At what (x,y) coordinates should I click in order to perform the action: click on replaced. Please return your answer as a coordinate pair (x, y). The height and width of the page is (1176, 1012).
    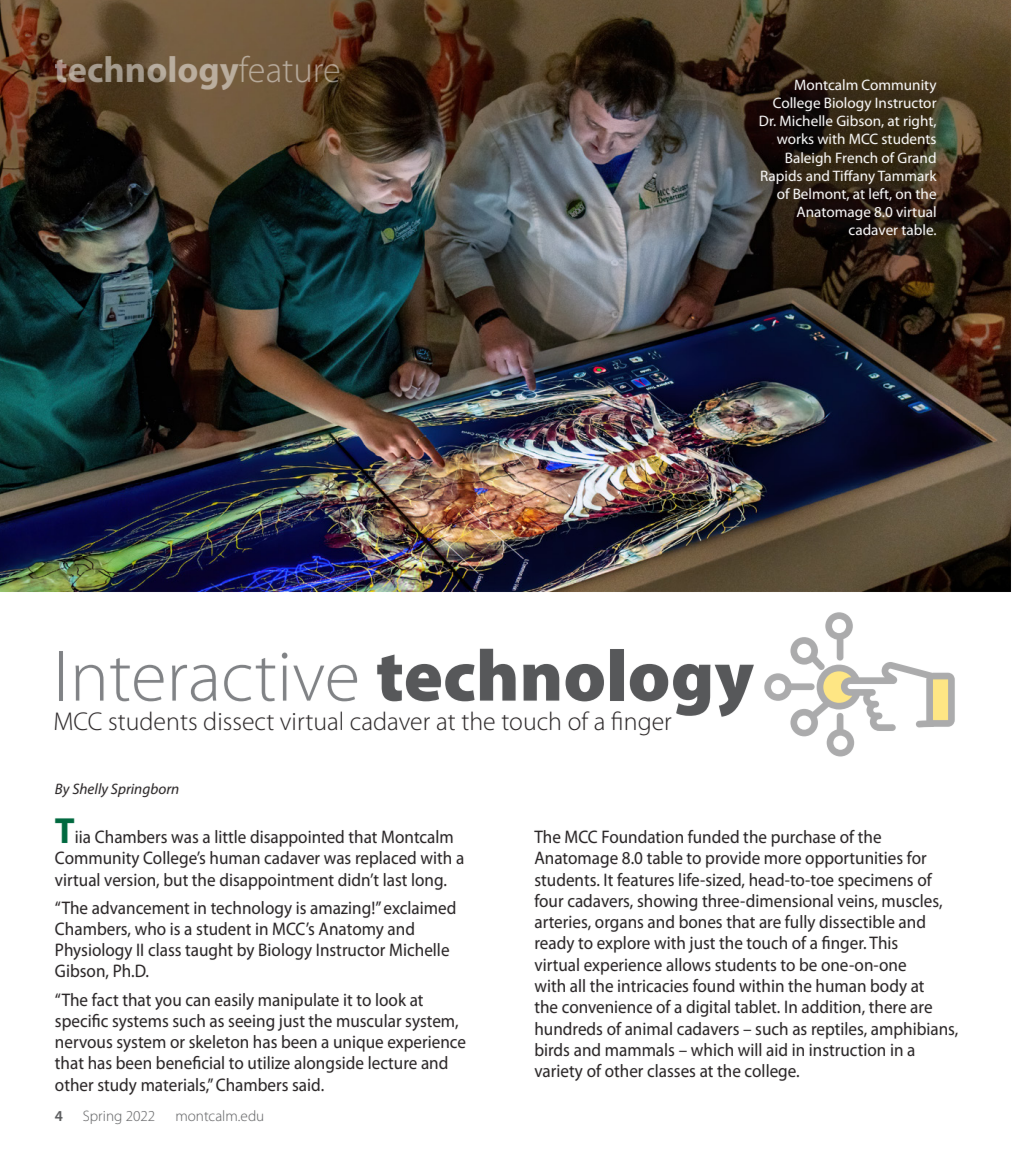
    Looking at the image, I should click on (386, 859).
